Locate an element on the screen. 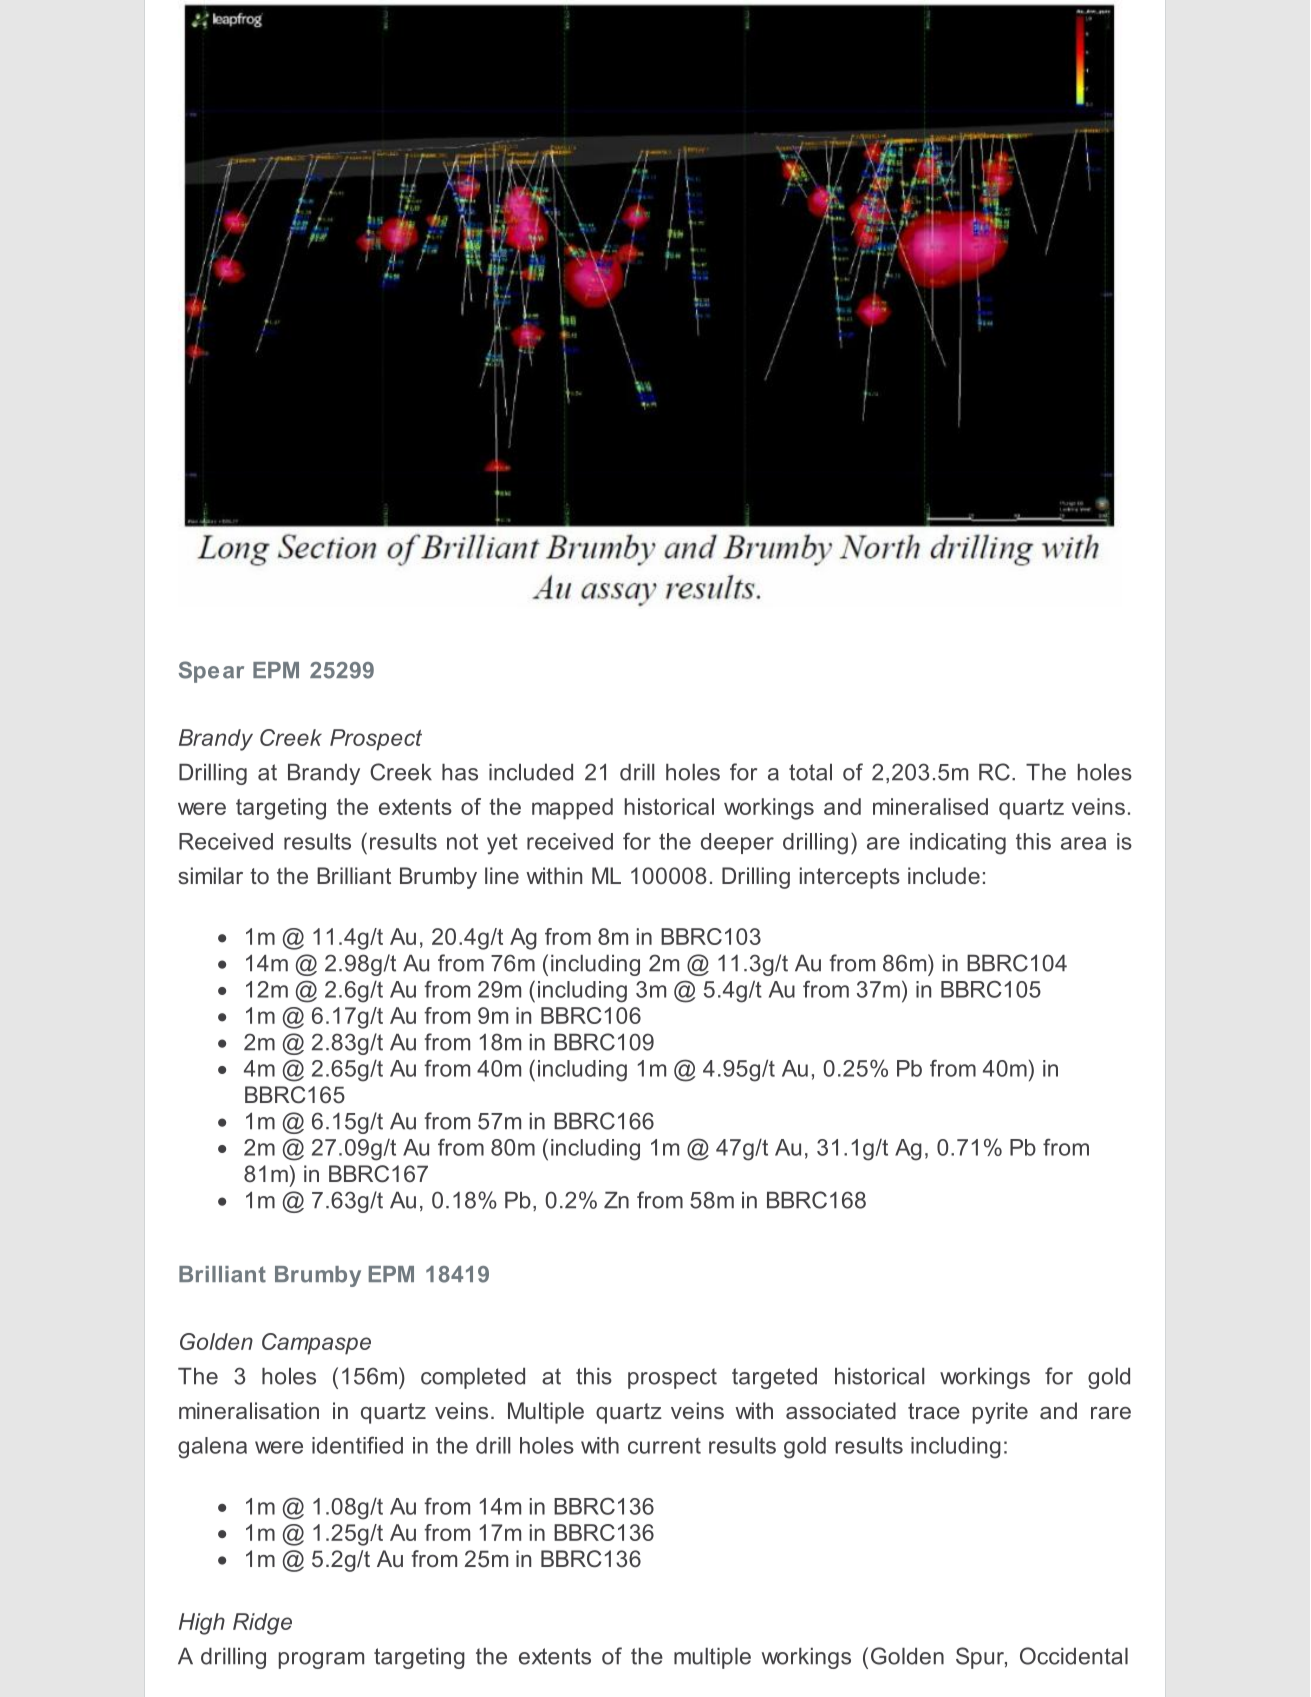  Spear is located at coordinates (211, 672).
